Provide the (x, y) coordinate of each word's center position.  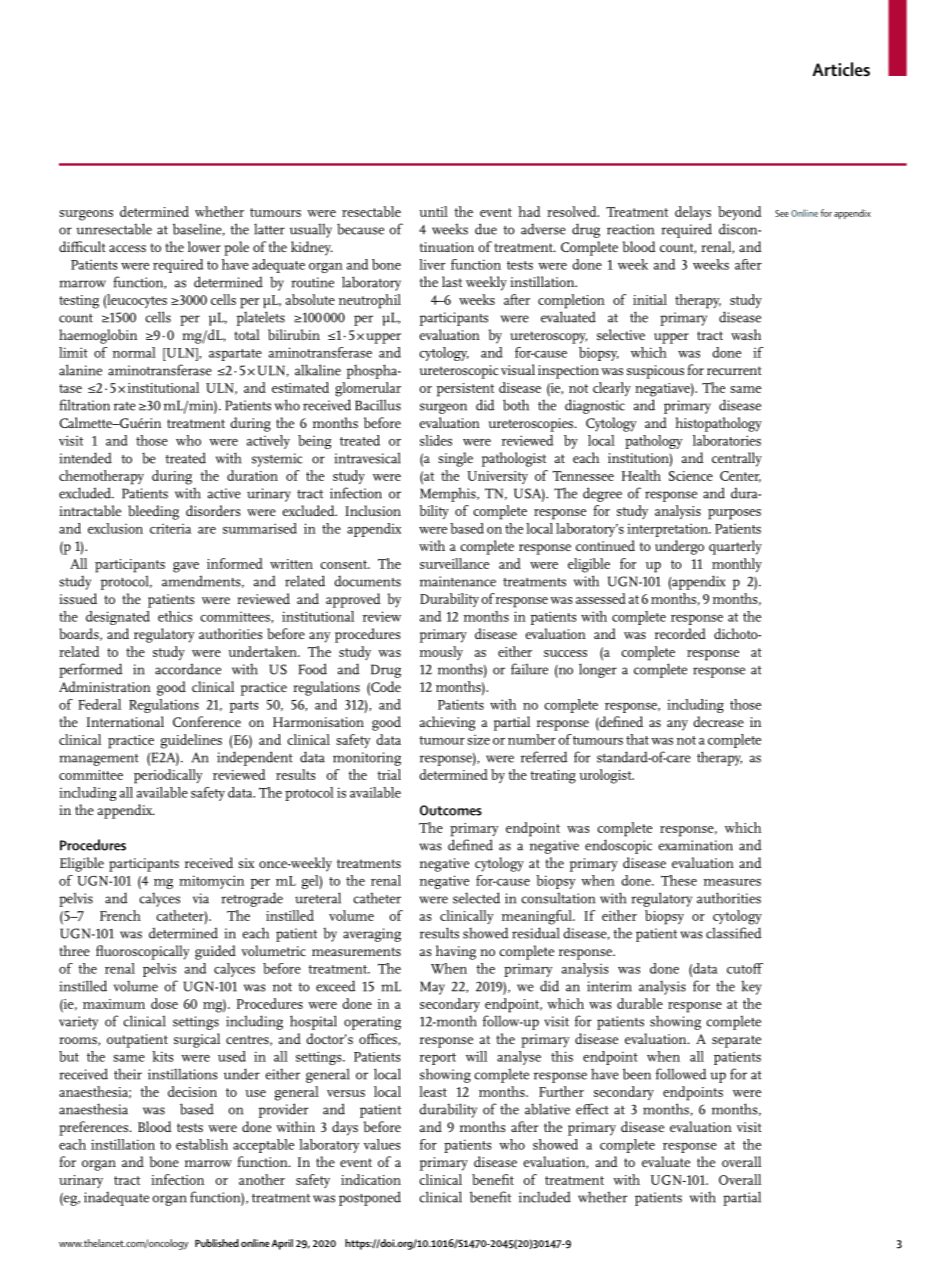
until (433, 211)
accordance (188, 669)
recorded (680, 633)
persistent (465, 390)
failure (529, 669)
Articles (841, 69)
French (120, 915)
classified (734, 933)
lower (204, 246)
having (456, 952)
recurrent (734, 370)
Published (217, 1243)
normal (134, 352)
